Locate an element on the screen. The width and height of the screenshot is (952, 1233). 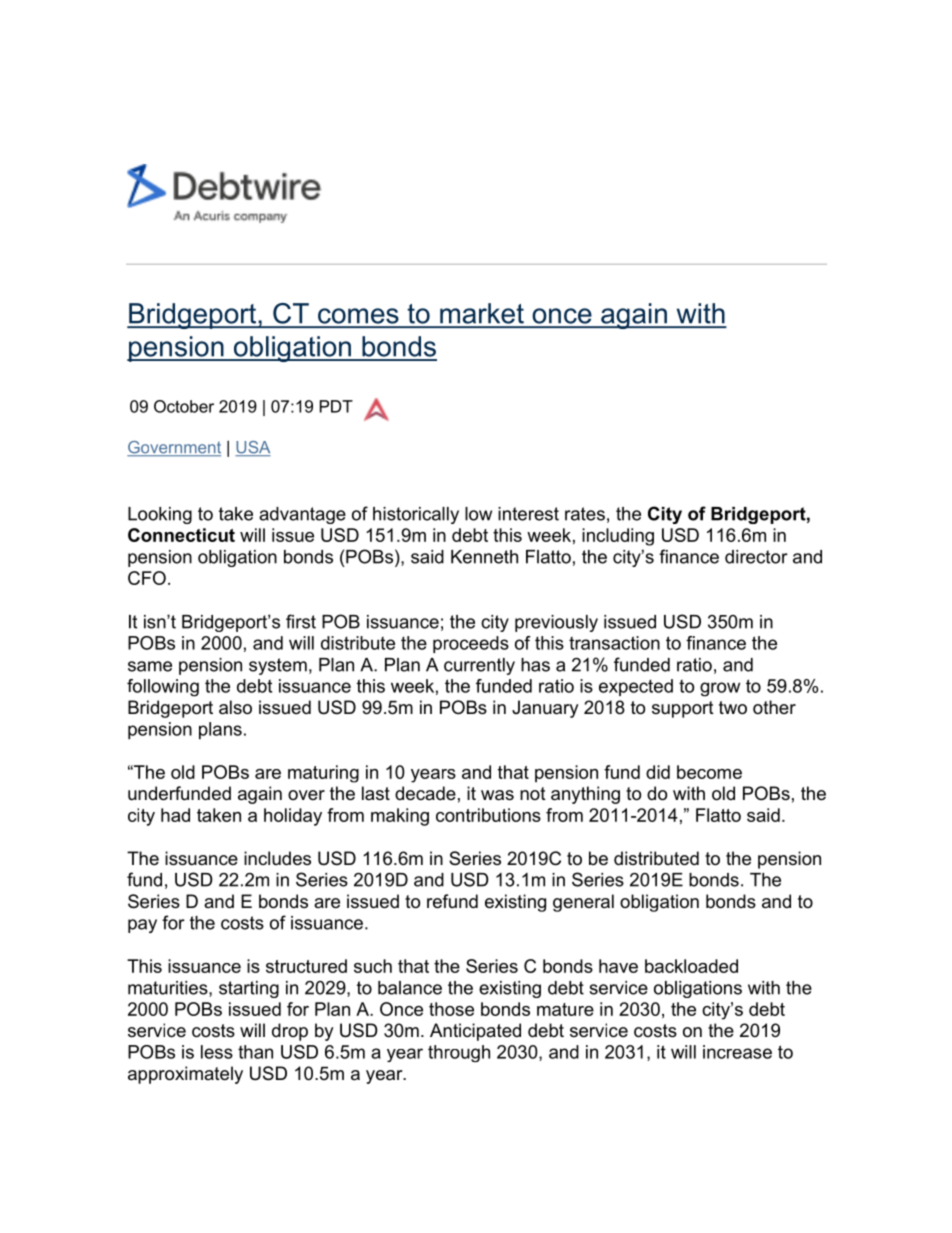
system is located at coordinates (278, 666).
